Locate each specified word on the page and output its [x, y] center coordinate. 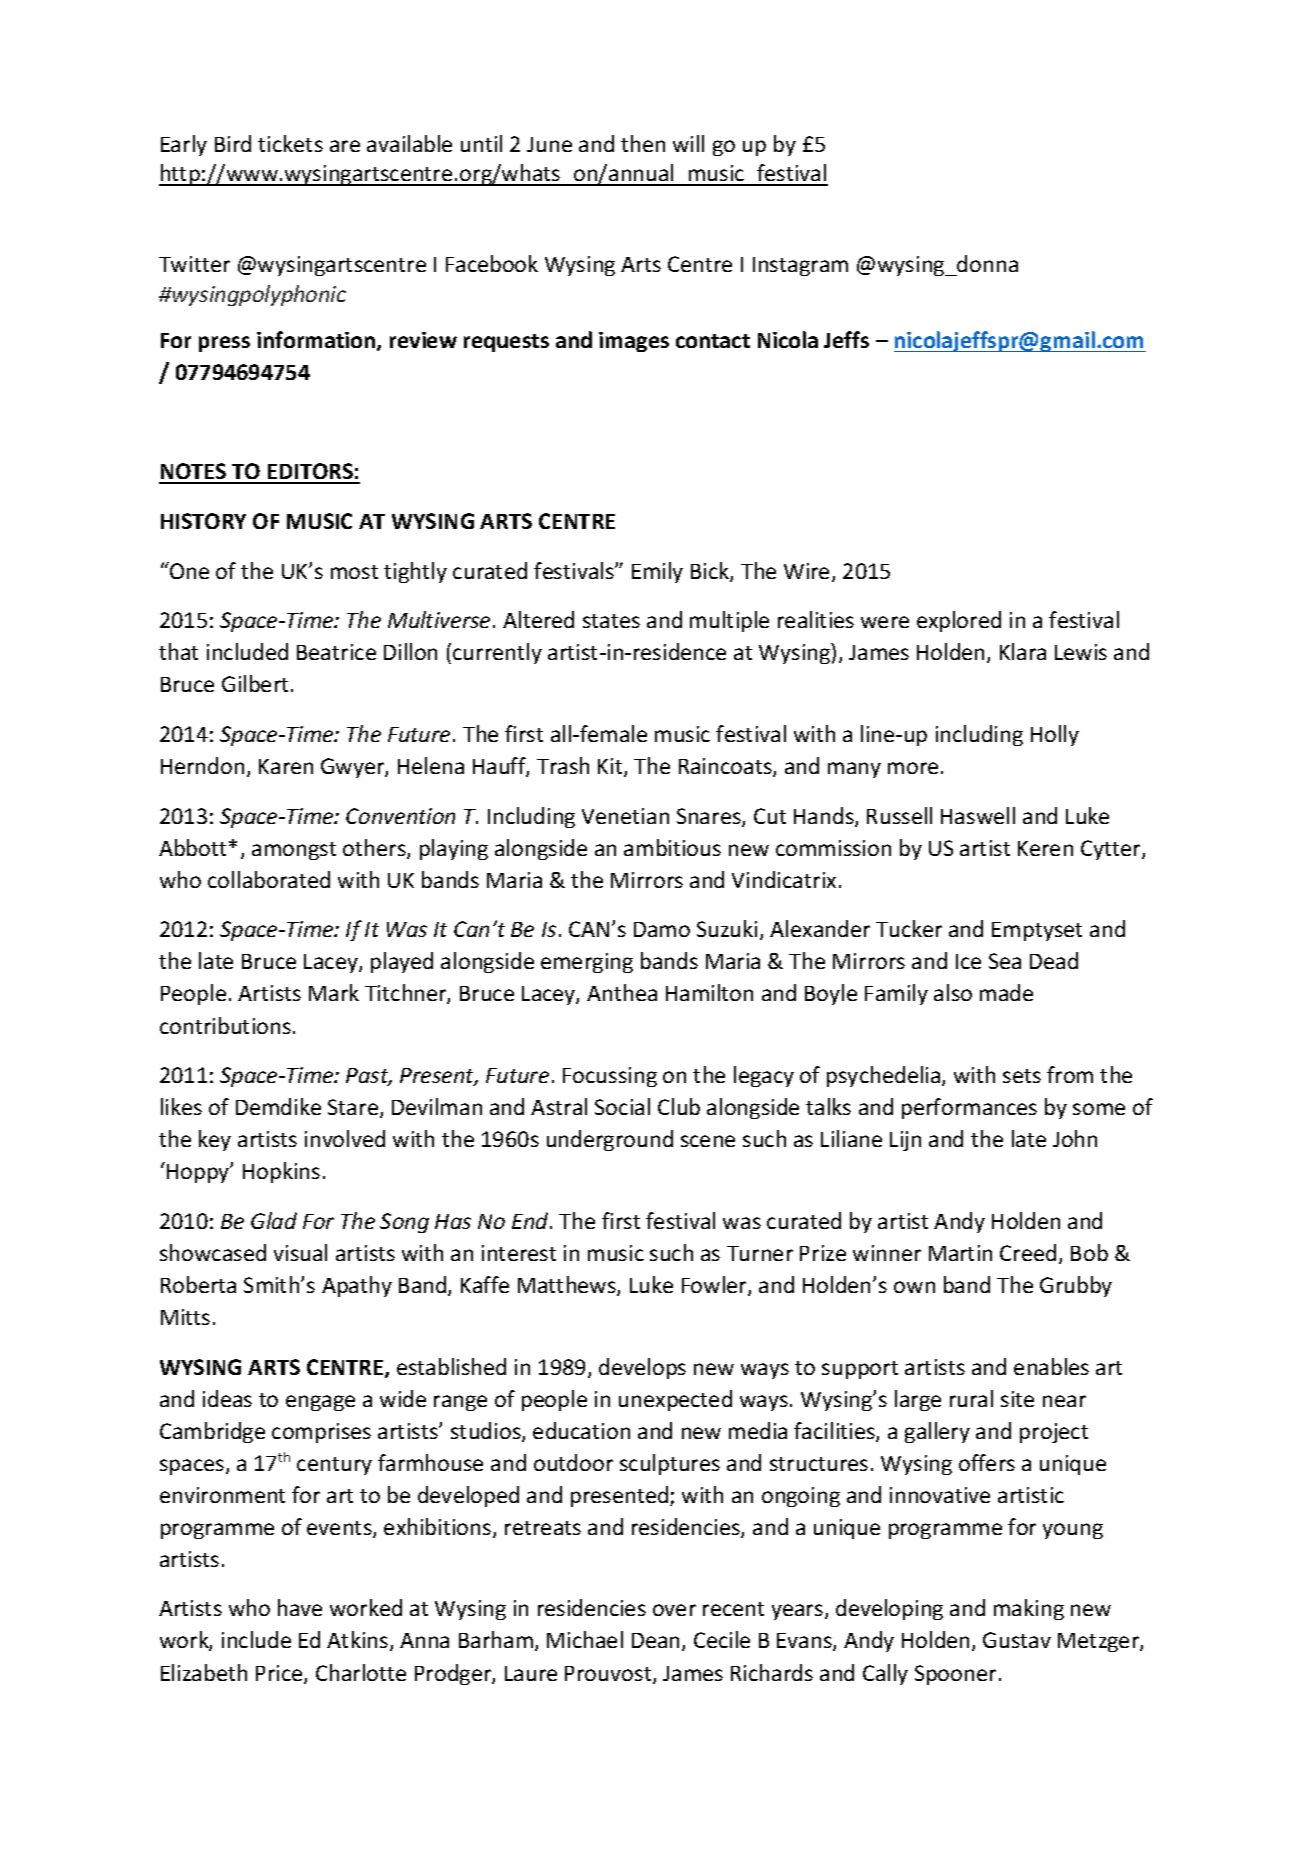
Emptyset [1037, 931]
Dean [655, 1640]
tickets [290, 143]
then [643, 143]
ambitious [672, 847]
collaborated [269, 879]
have [300, 1607]
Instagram [800, 266]
